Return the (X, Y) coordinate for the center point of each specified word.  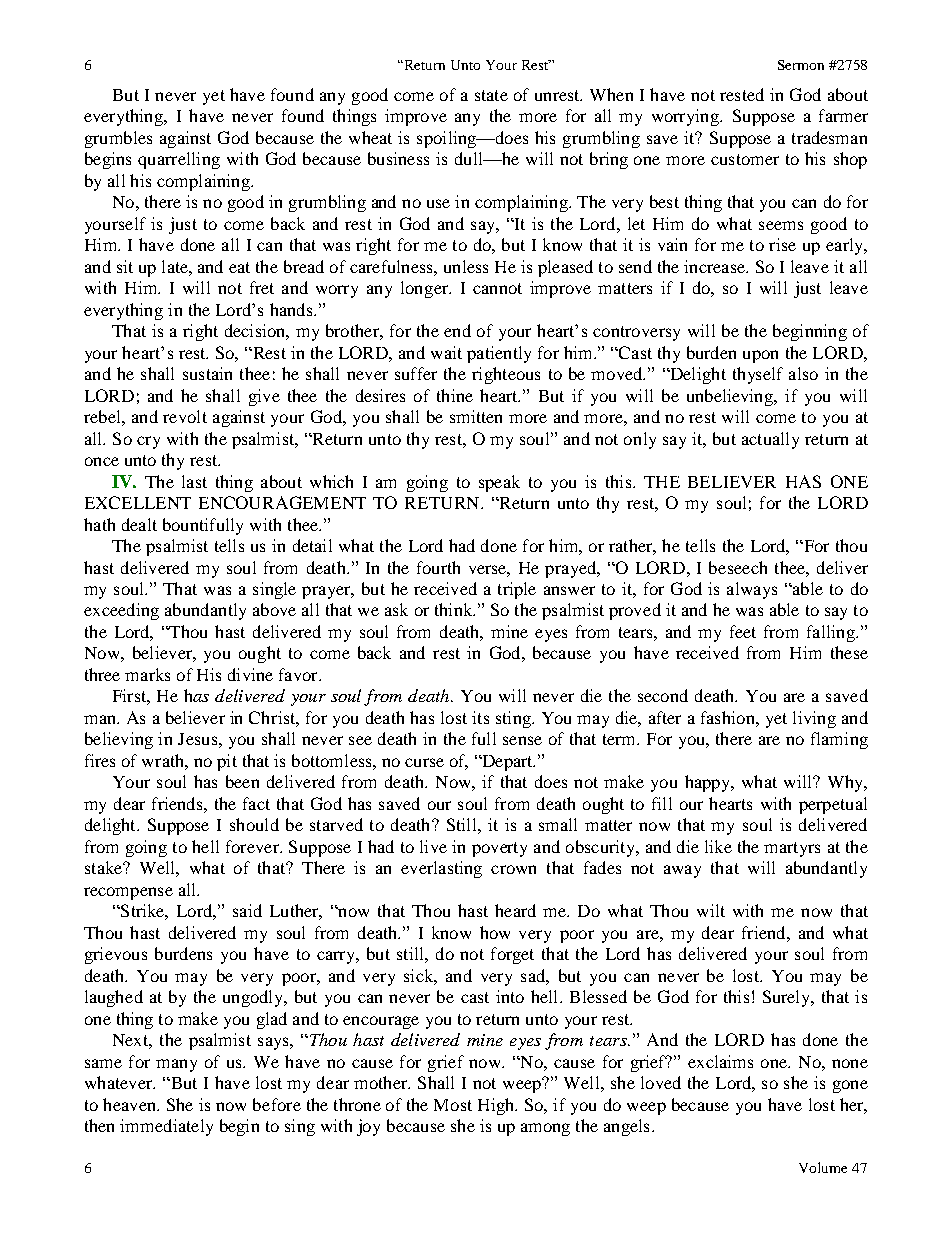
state (491, 95)
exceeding (121, 611)
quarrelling (179, 160)
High (497, 1106)
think (455, 609)
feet (743, 631)
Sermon (801, 65)
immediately (166, 1127)
